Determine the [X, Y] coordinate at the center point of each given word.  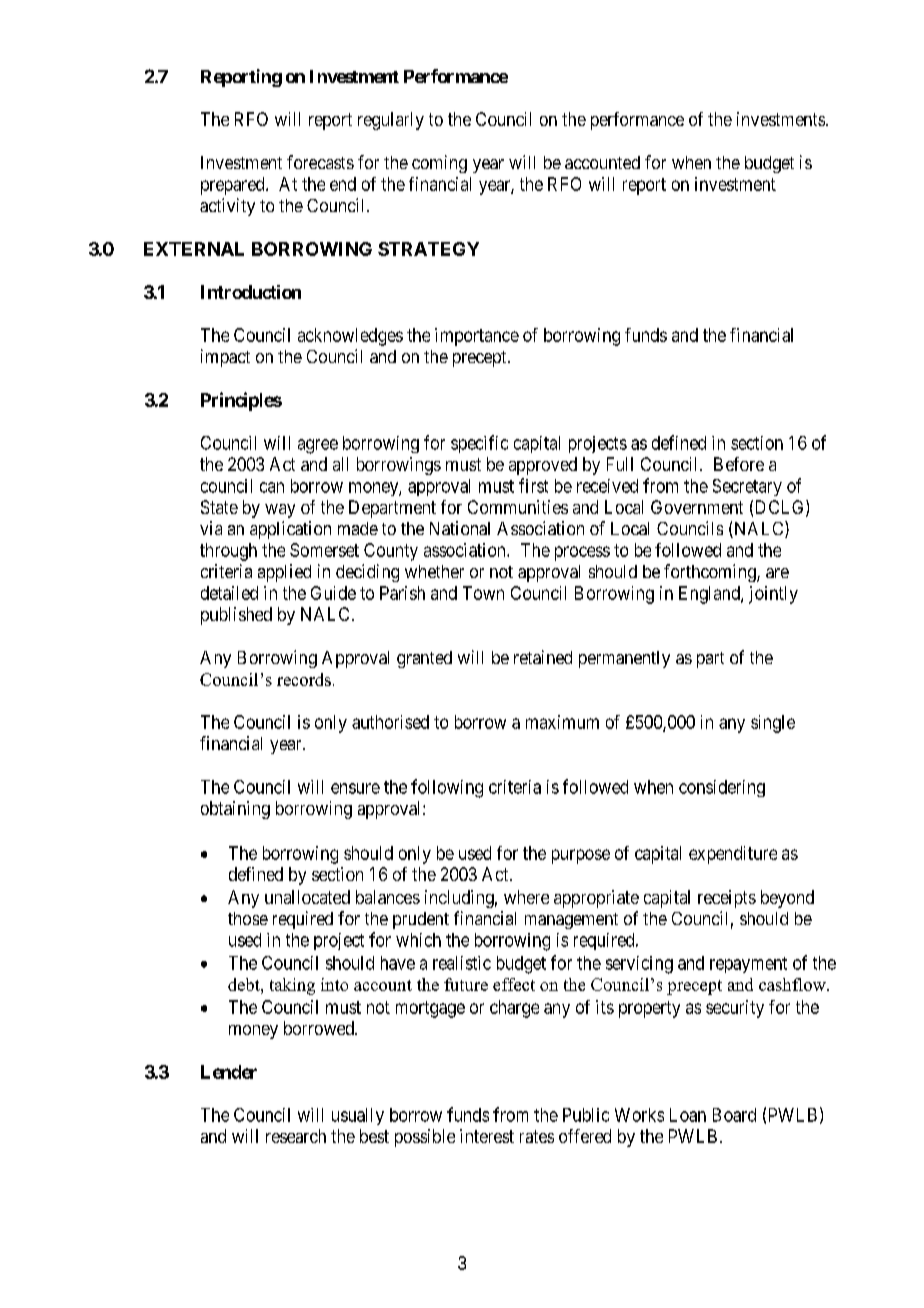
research [296, 1136]
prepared [234, 186]
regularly [391, 121]
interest [487, 1136]
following [447, 788]
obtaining [235, 810]
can [272, 487]
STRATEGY [428, 249]
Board [734, 1115]
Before [739, 464]
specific [479, 444]
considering [722, 788]
